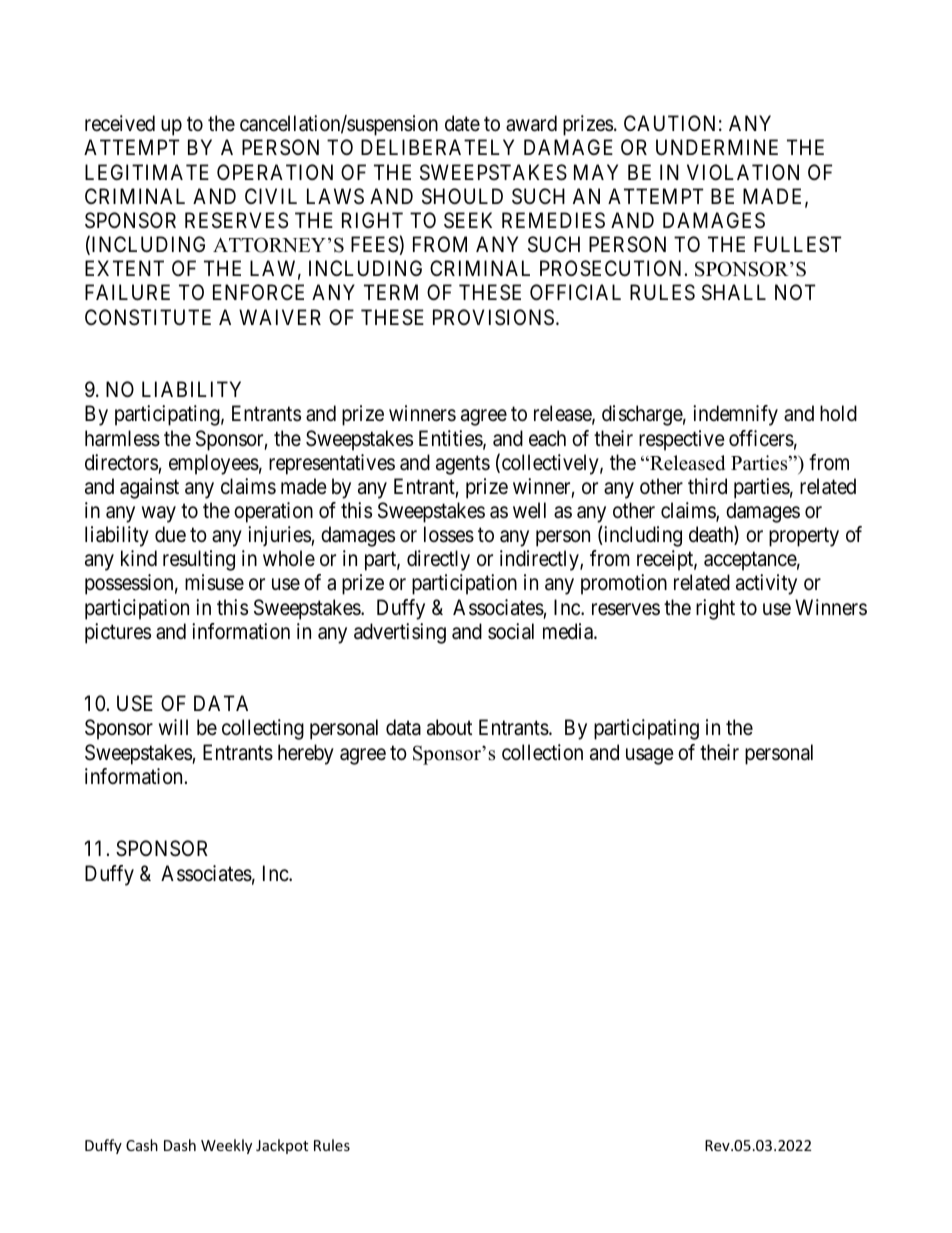 This image has width=952, height=1233. I want to click on collection, so click(542, 752).
